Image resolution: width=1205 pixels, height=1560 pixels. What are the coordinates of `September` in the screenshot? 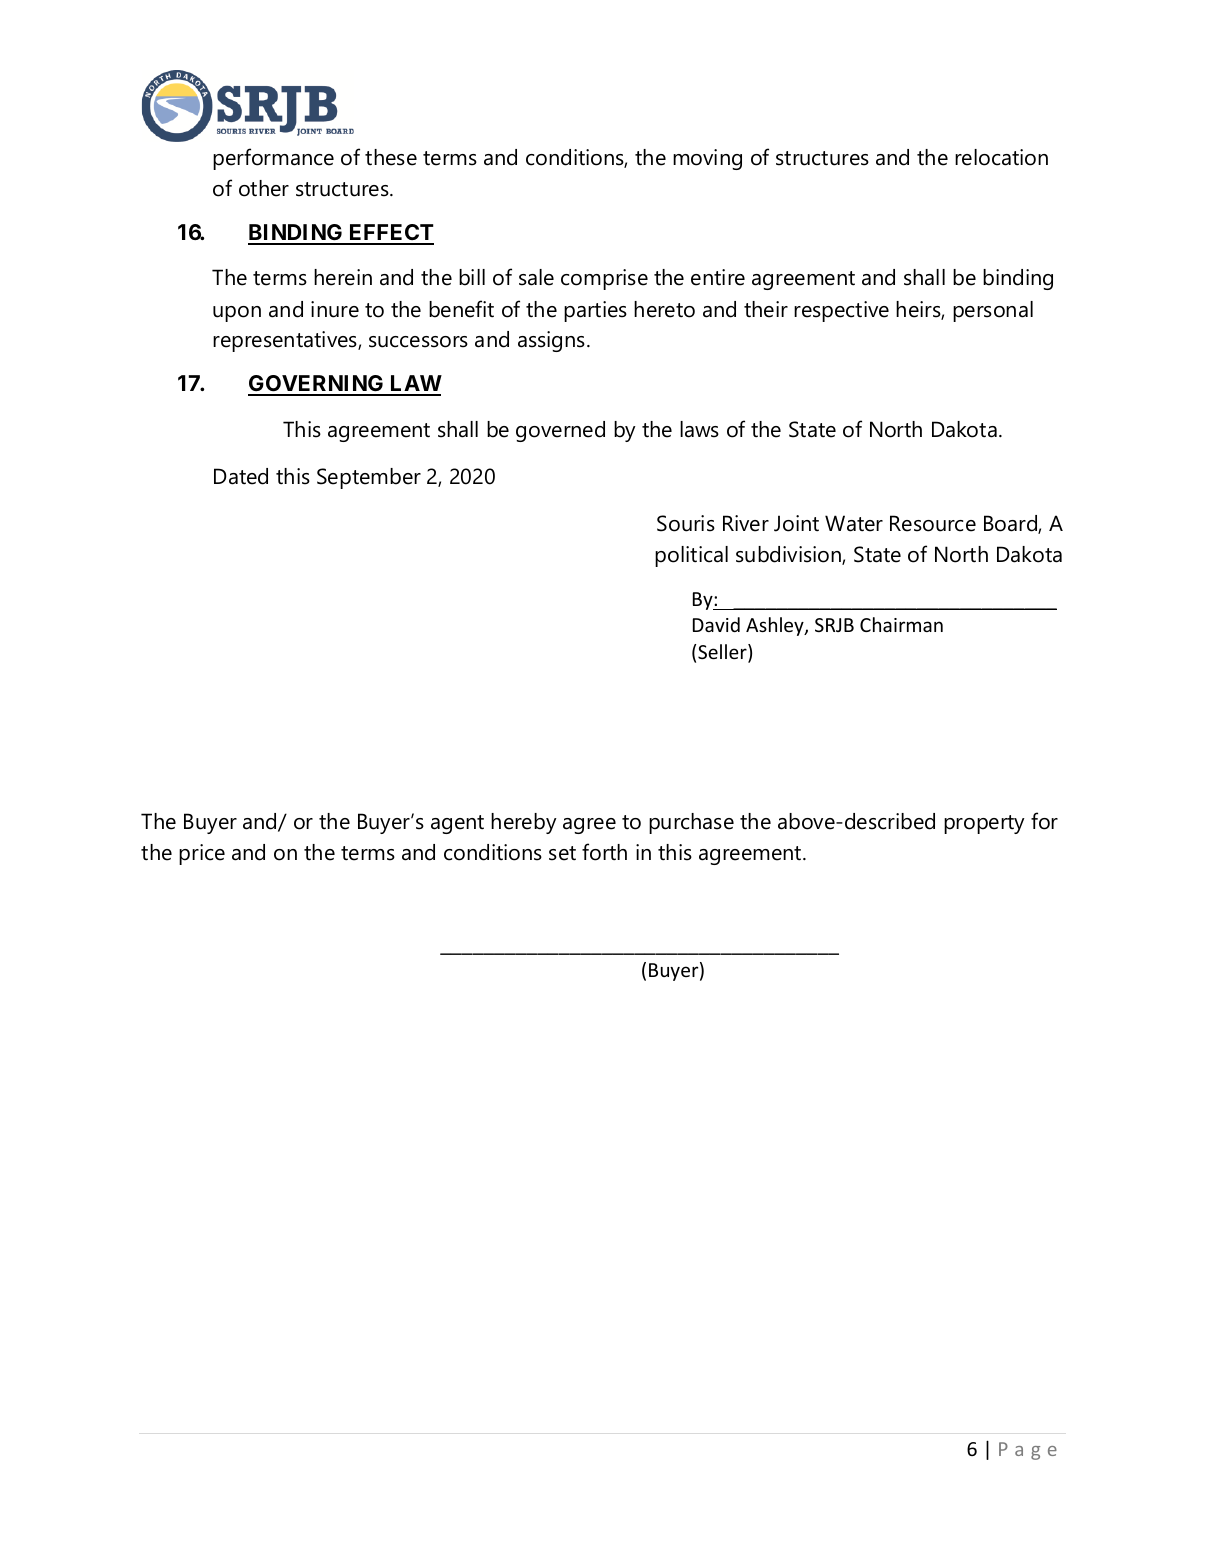 It's located at (369, 478).
